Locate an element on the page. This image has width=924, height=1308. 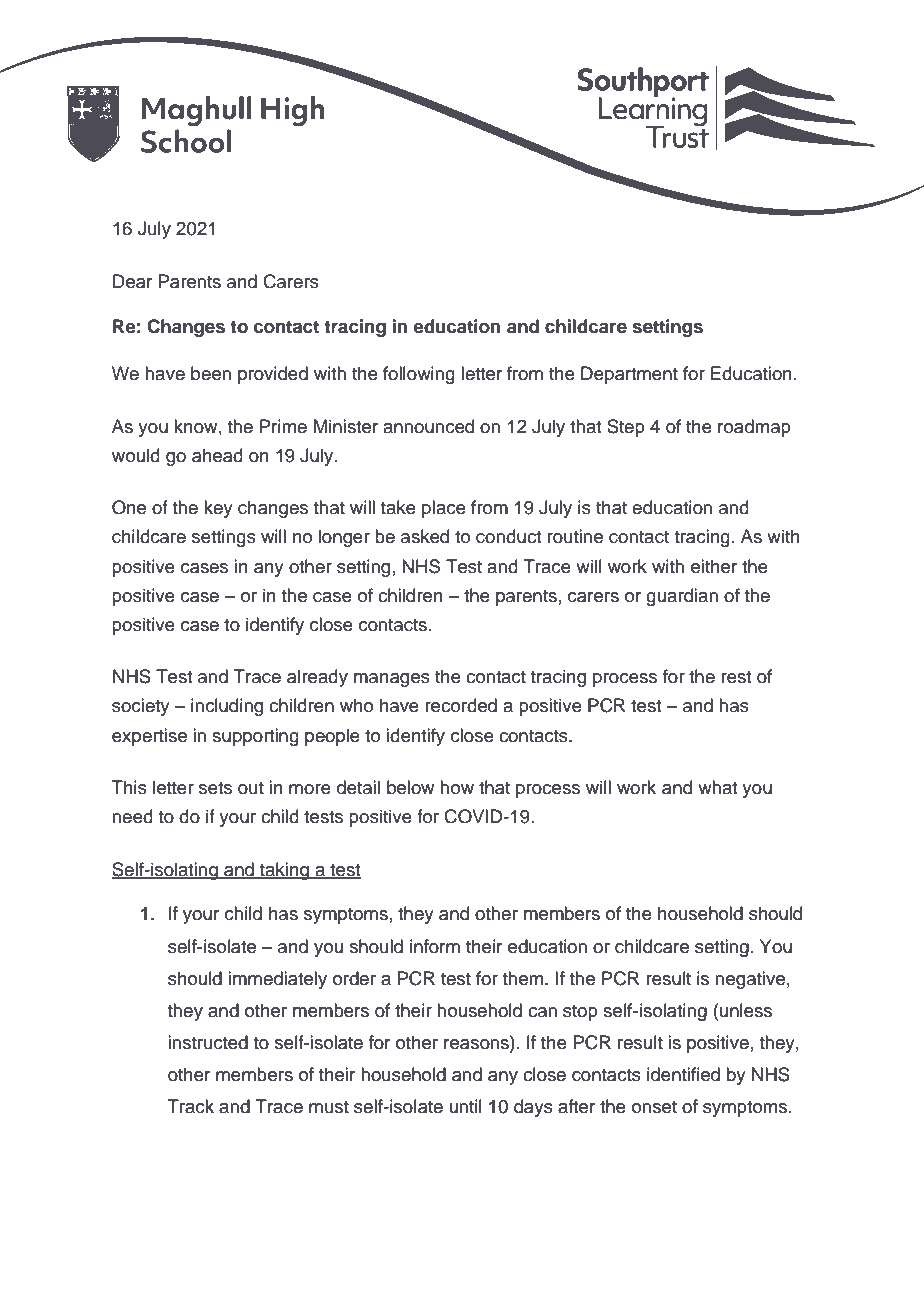
Department is located at coordinates (629, 375).
